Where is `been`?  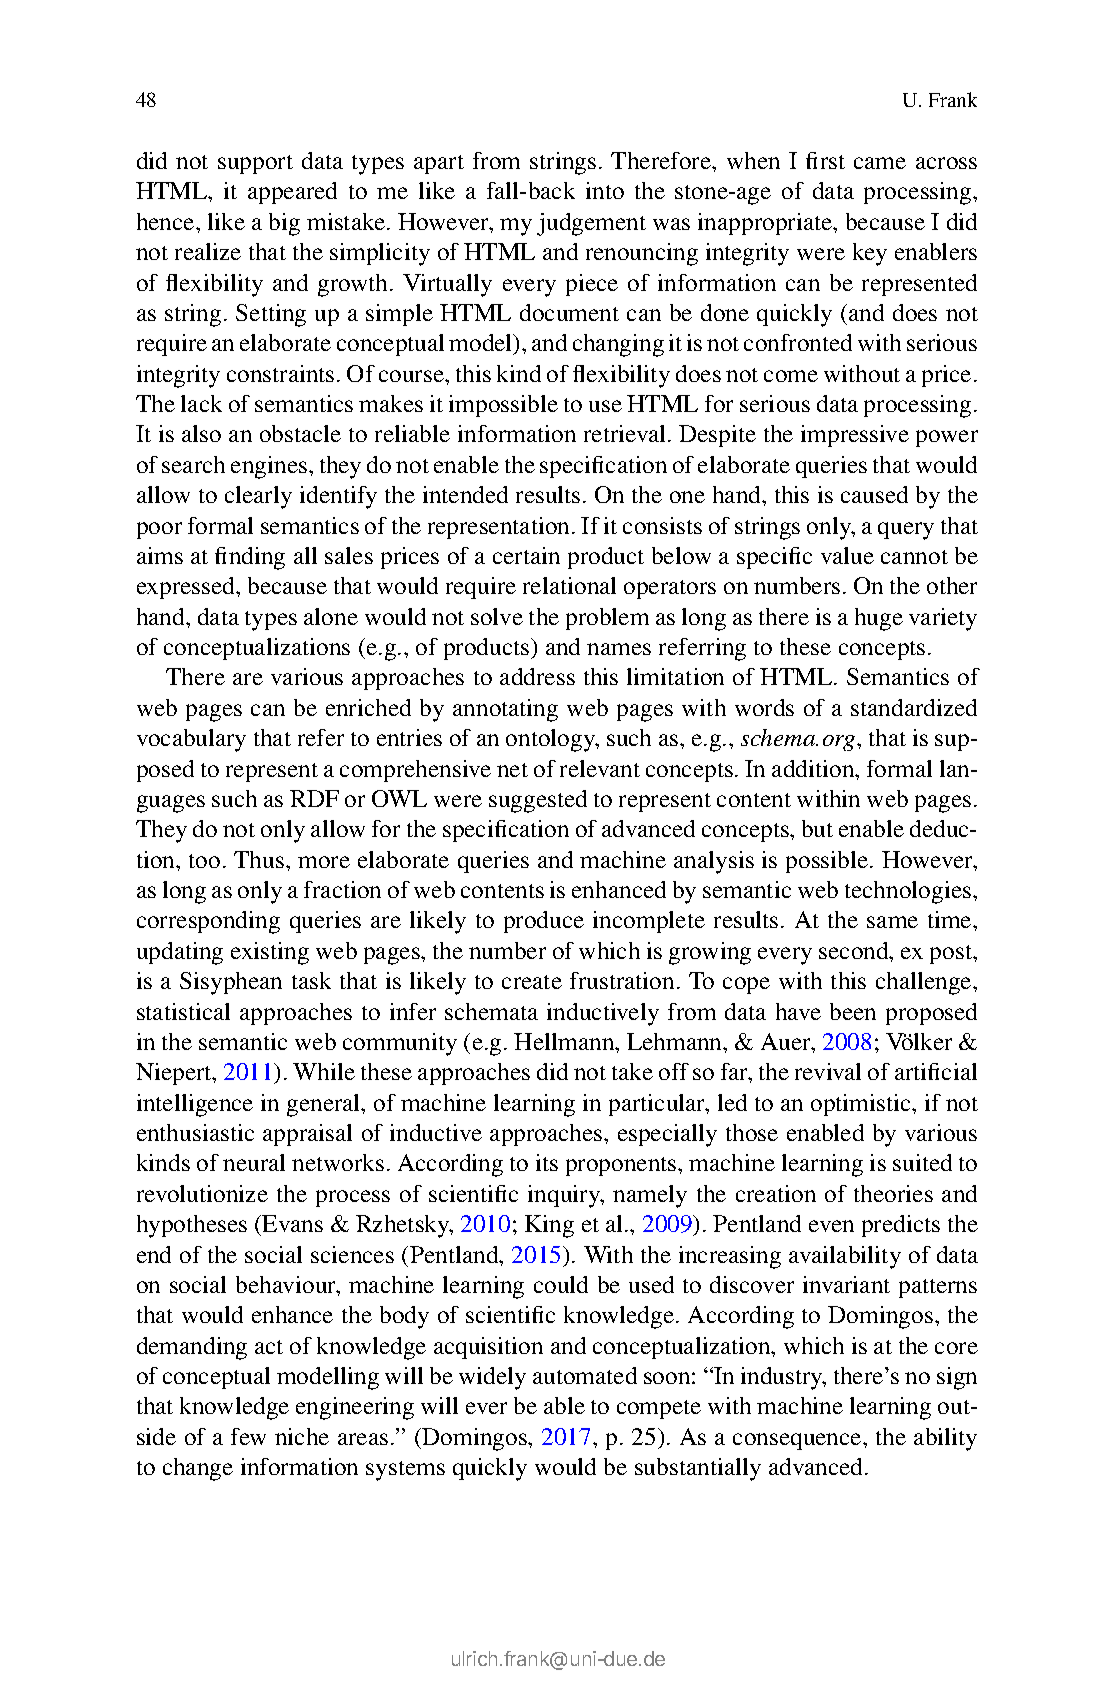
been is located at coordinates (853, 1011).
